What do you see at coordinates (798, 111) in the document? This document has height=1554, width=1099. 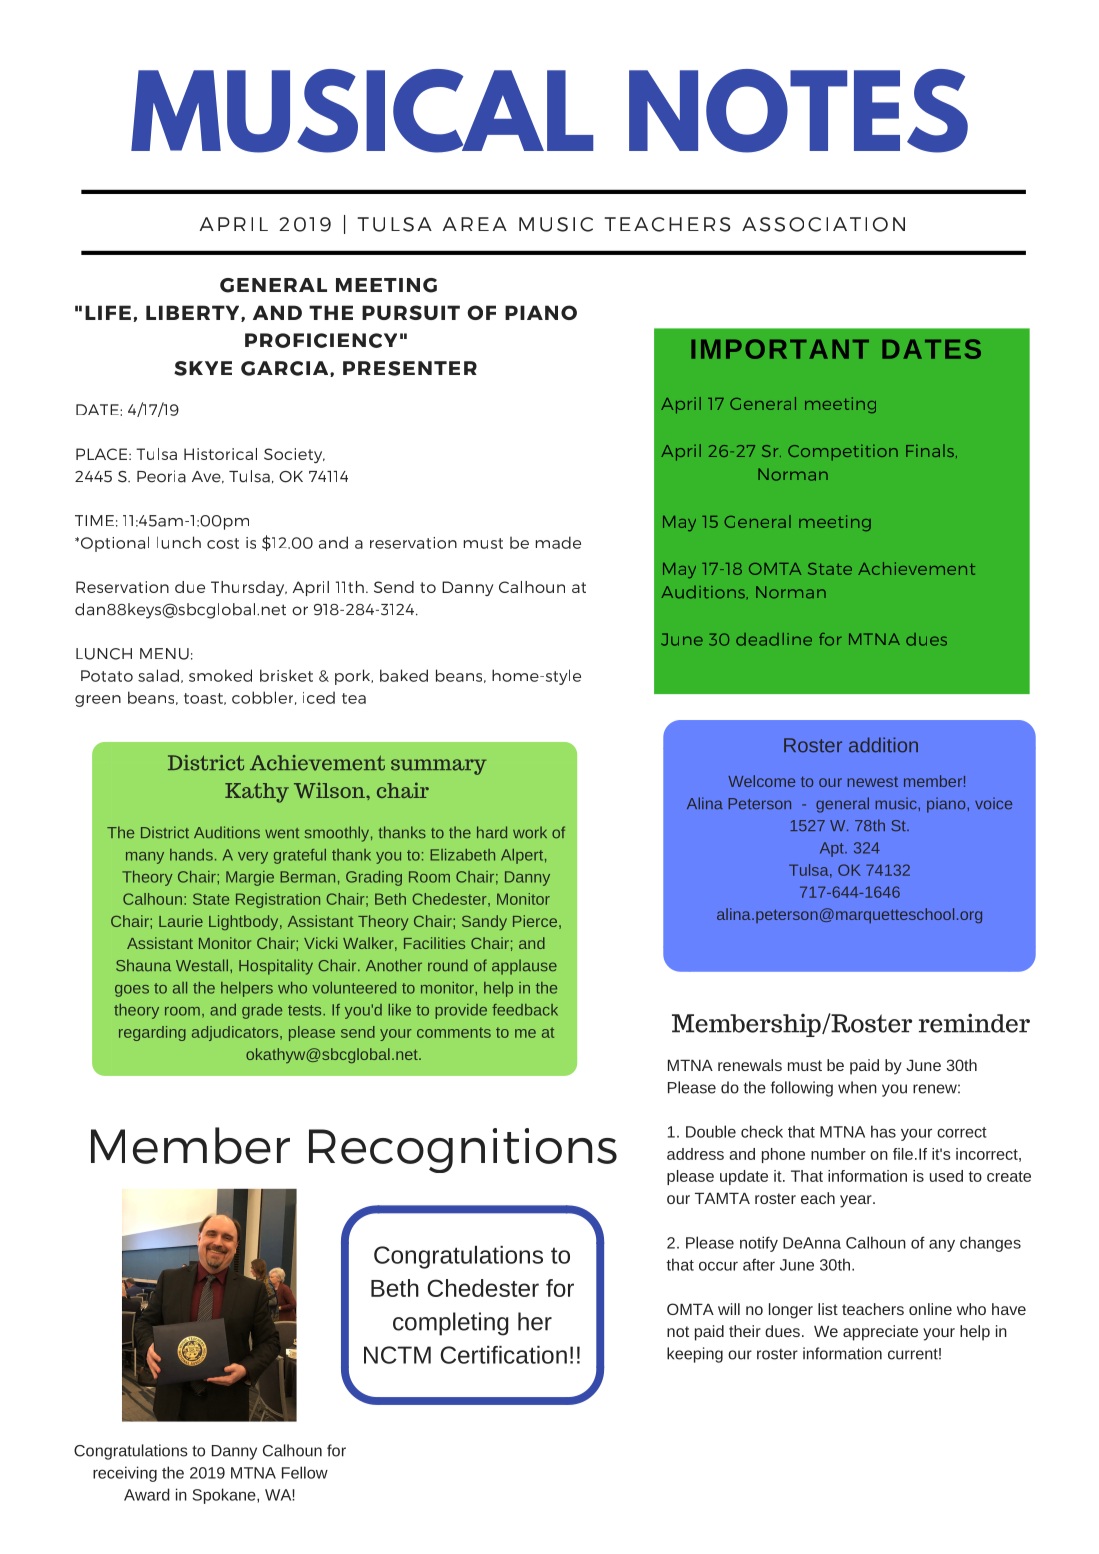 I see `NOTES` at bounding box center [798, 111].
